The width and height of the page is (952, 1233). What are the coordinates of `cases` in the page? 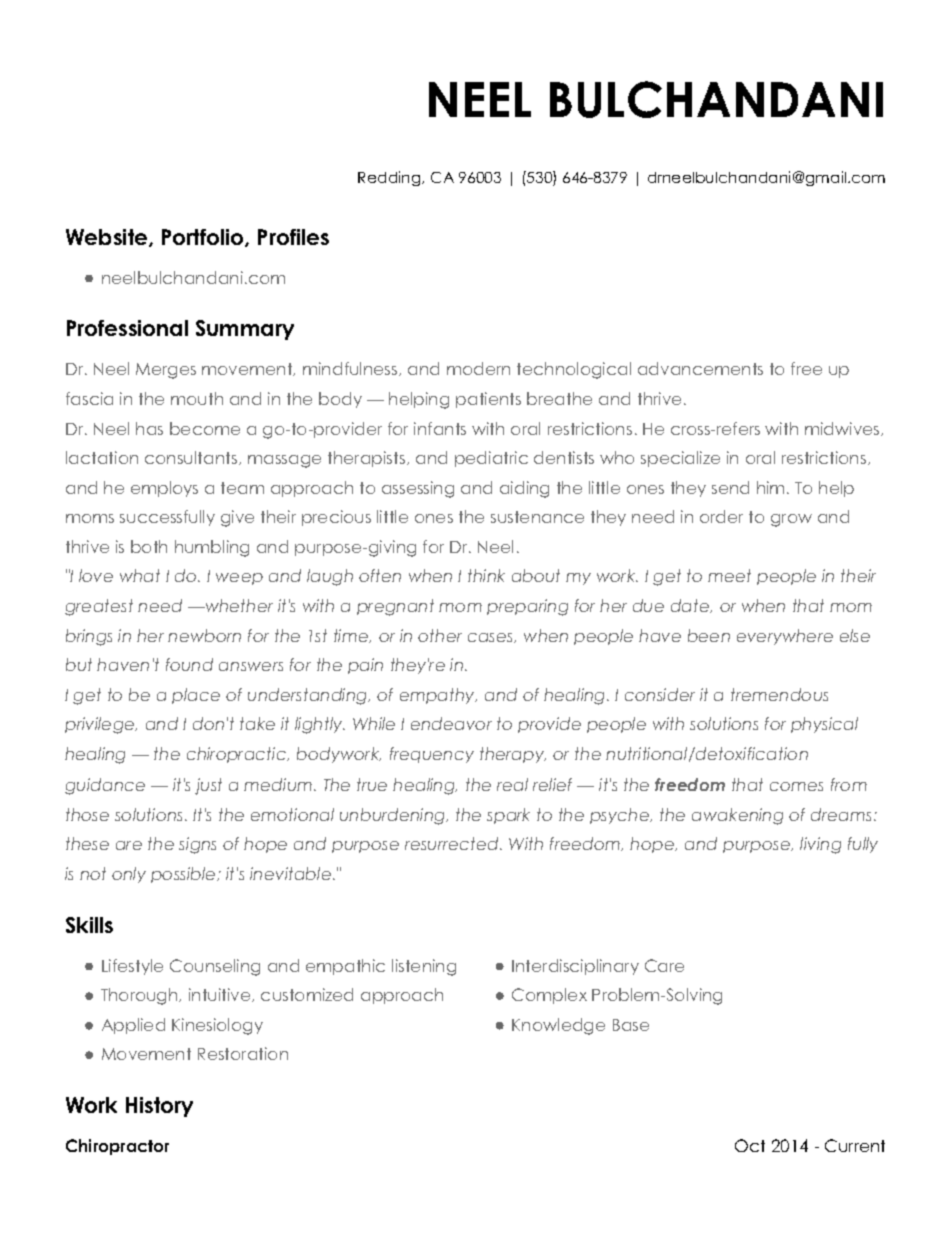 It's located at (492, 638).
